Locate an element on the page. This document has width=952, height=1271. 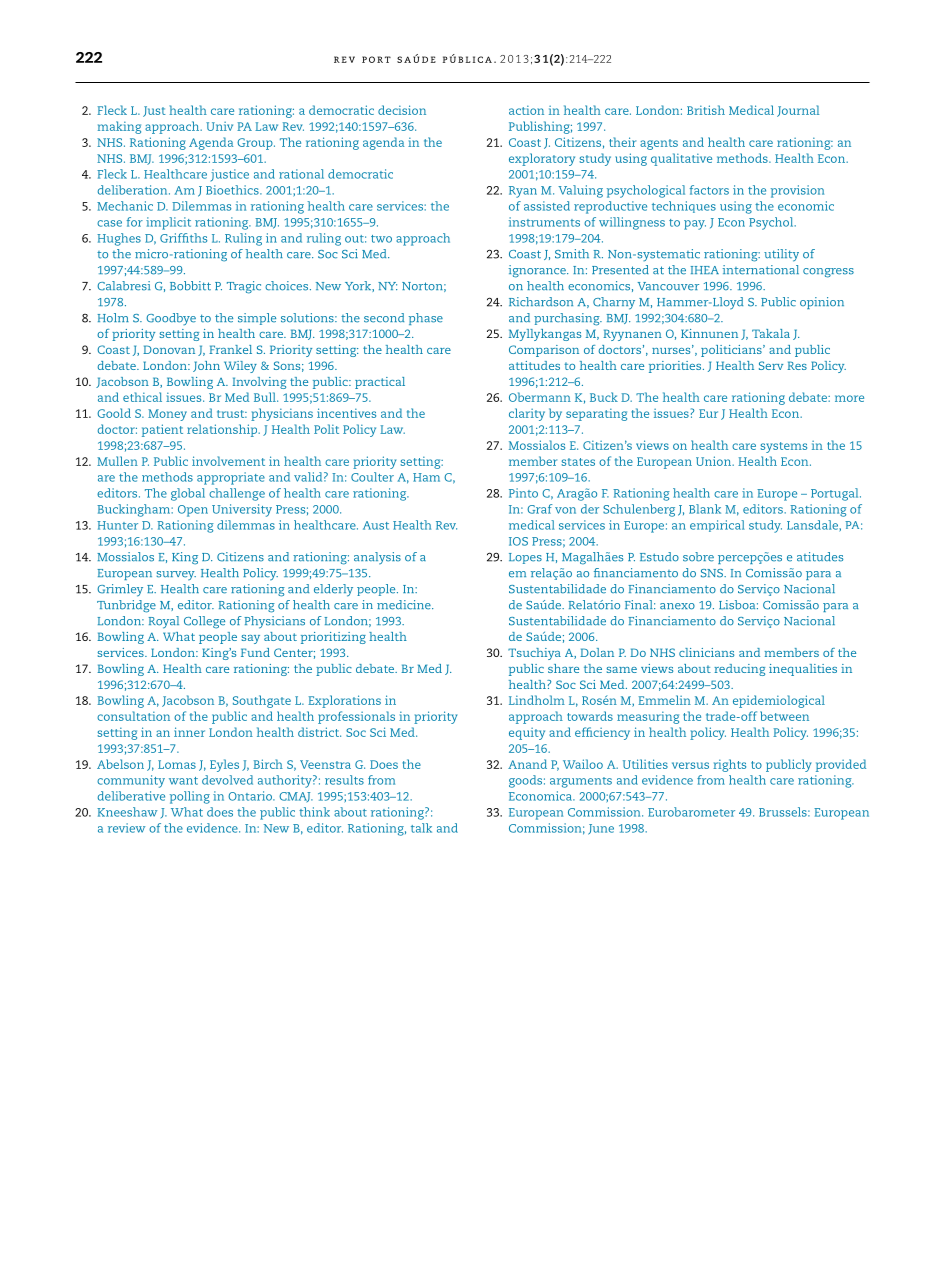
involvement is located at coordinates (228, 461).
